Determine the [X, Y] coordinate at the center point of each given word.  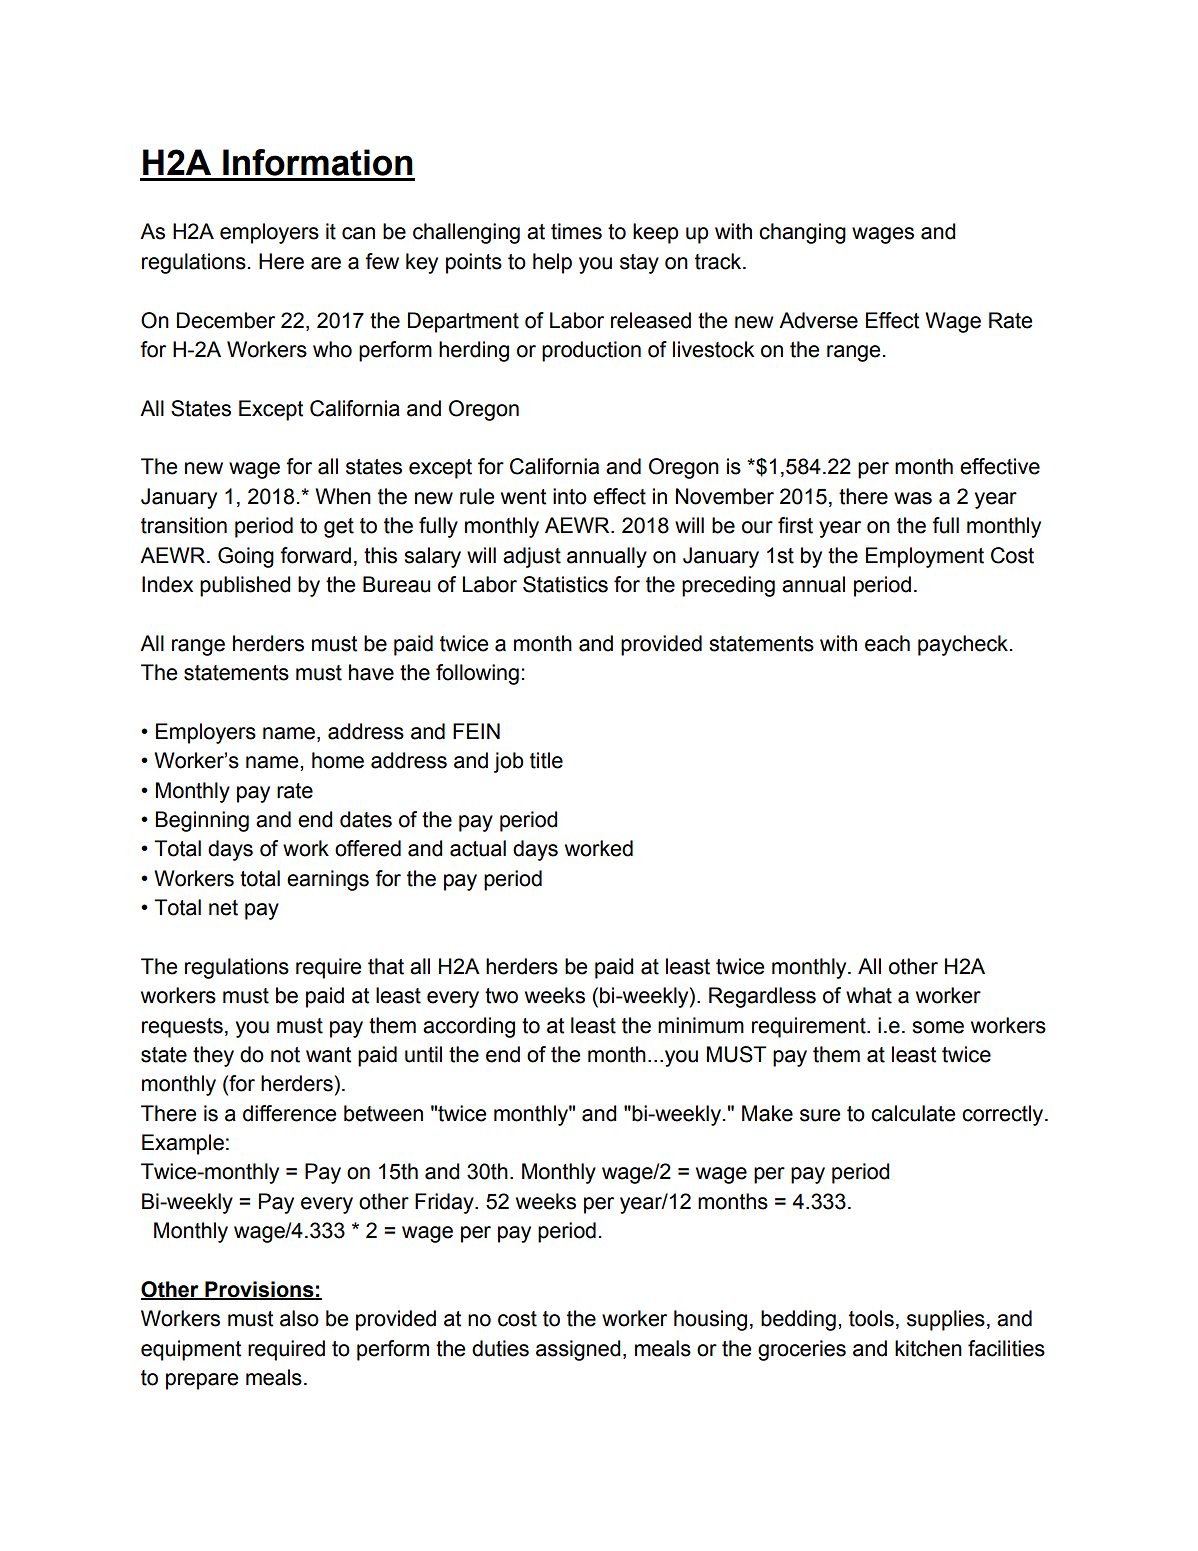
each [887, 643]
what [869, 995]
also [299, 1318]
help [552, 263]
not [285, 1055]
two [501, 996]
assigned [578, 1350]
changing [802, 233]
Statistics [565, 584]
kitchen [928, 1348]
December [226, 320]
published [245, 586]
